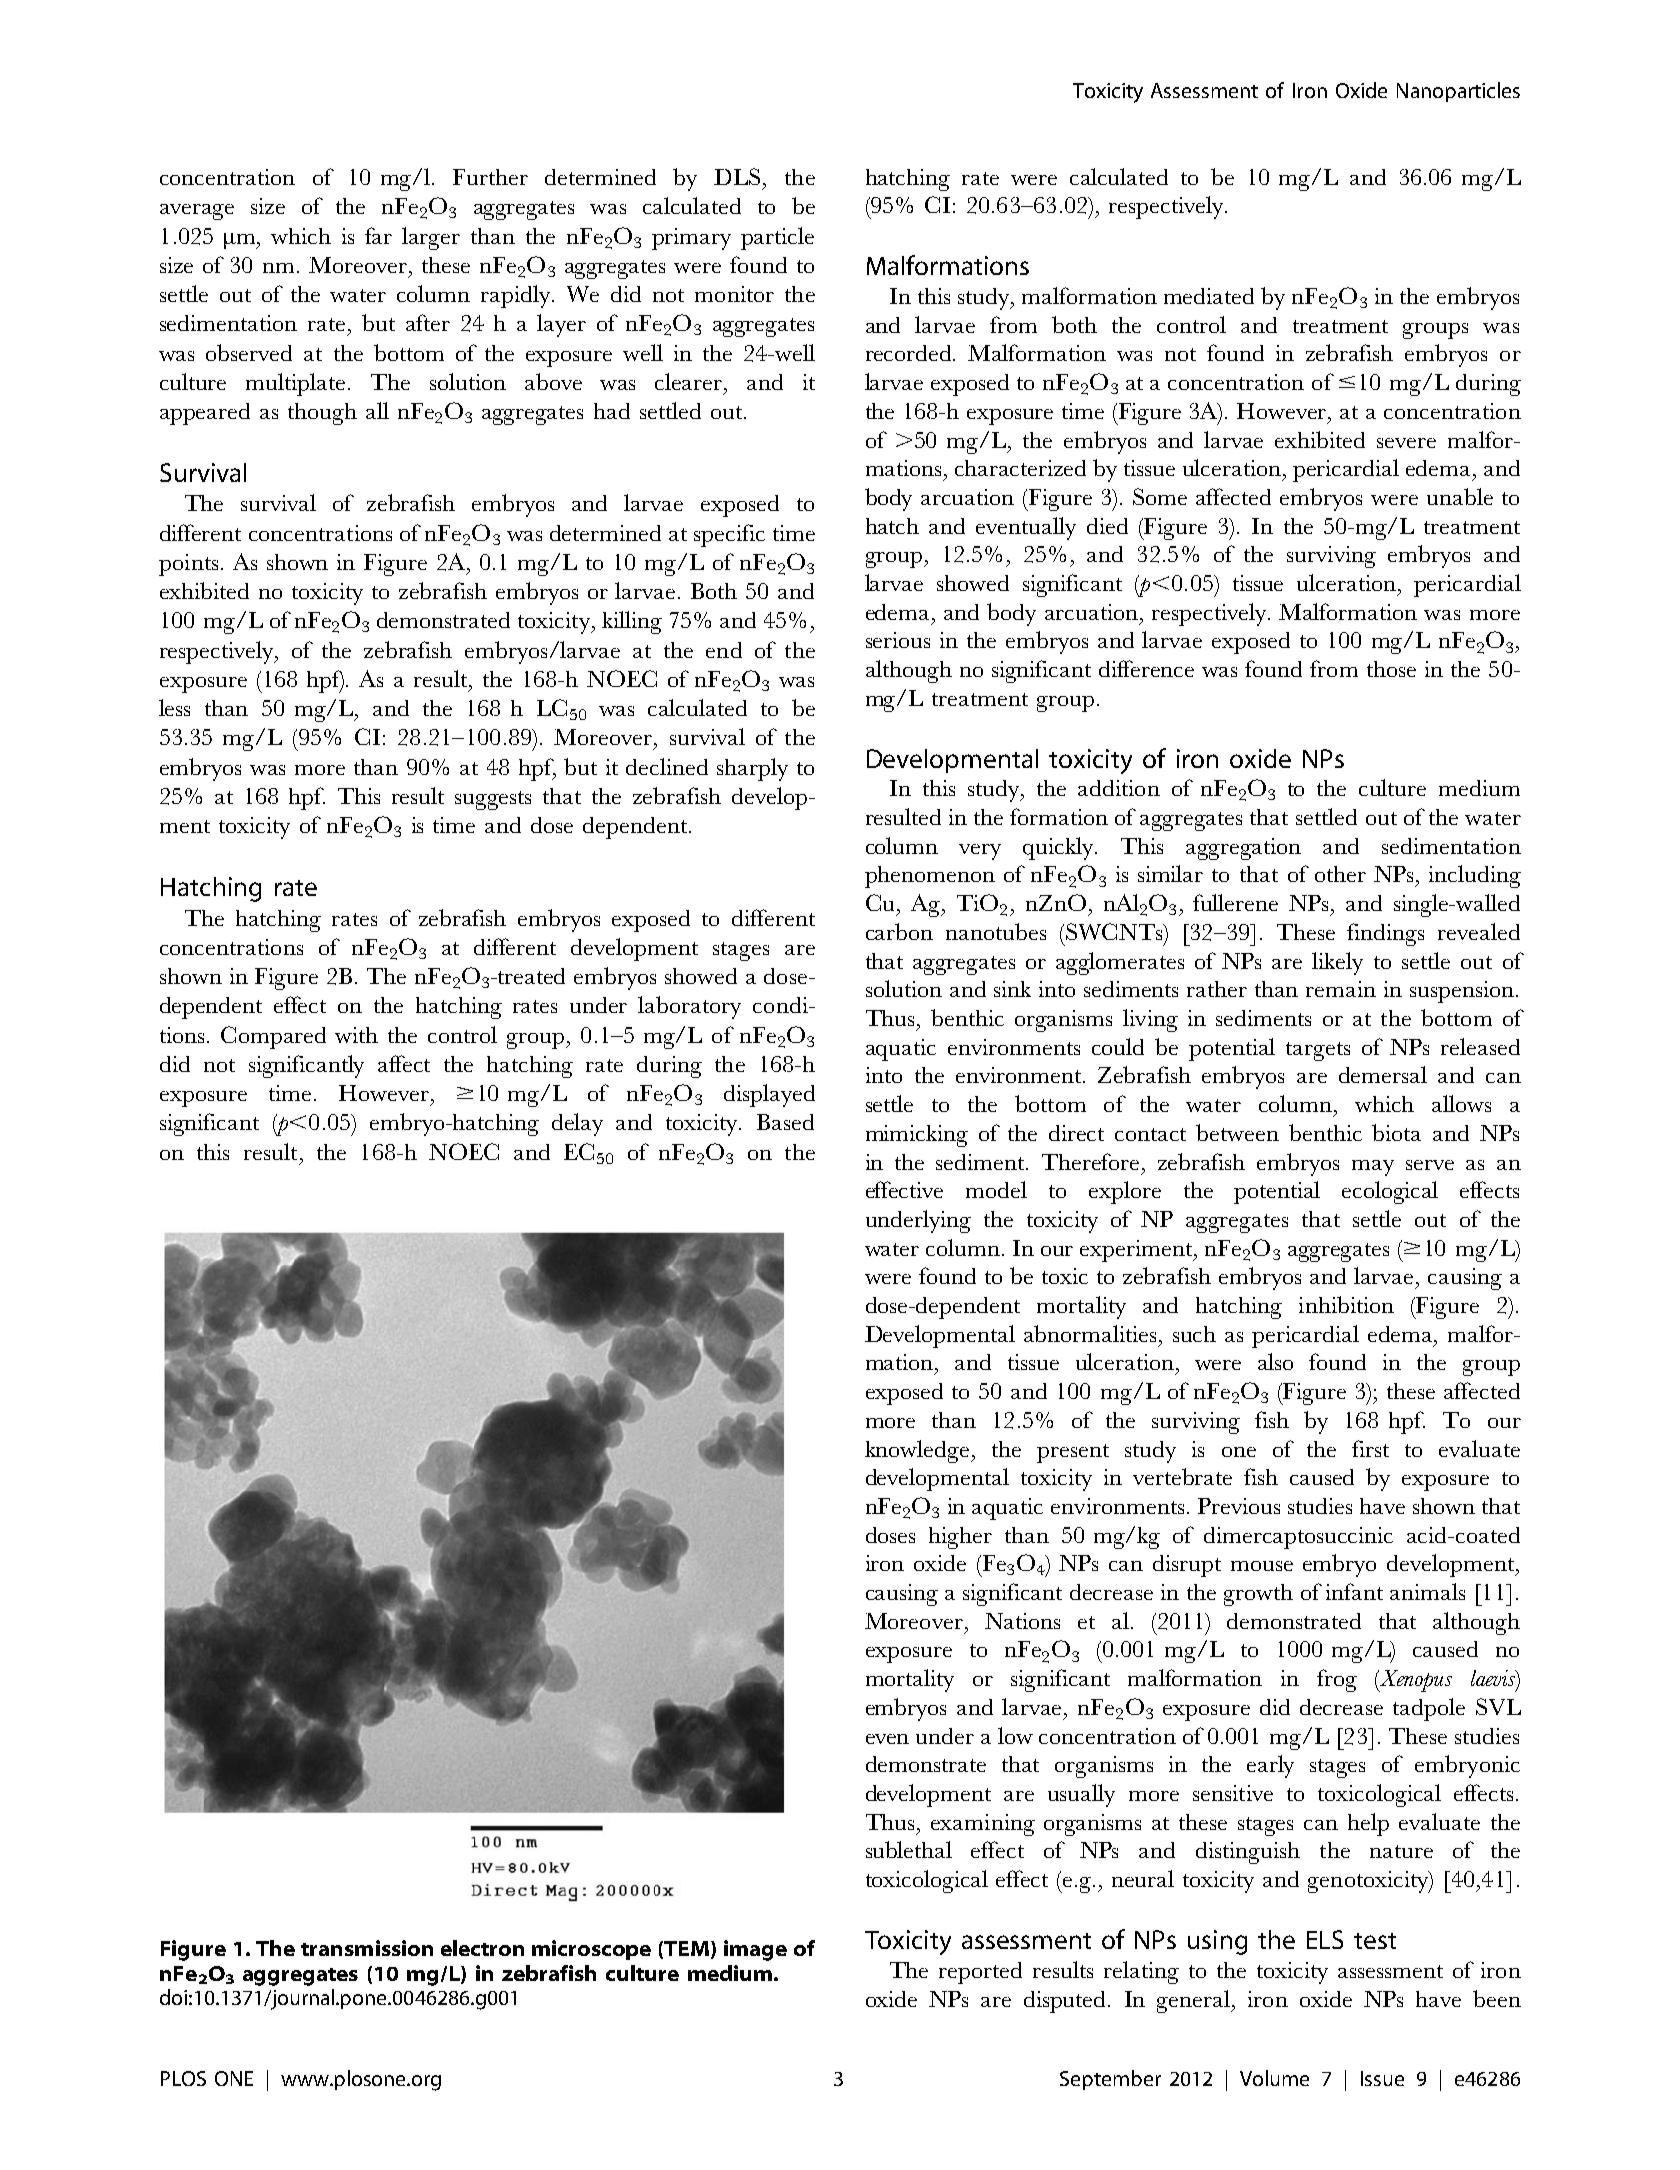 Image resolution: width=1680 pixels, height=2170 pixels. What do you see at coordinates (378, 235) in the page?
I see `far` at bounding box center [378, 235].
